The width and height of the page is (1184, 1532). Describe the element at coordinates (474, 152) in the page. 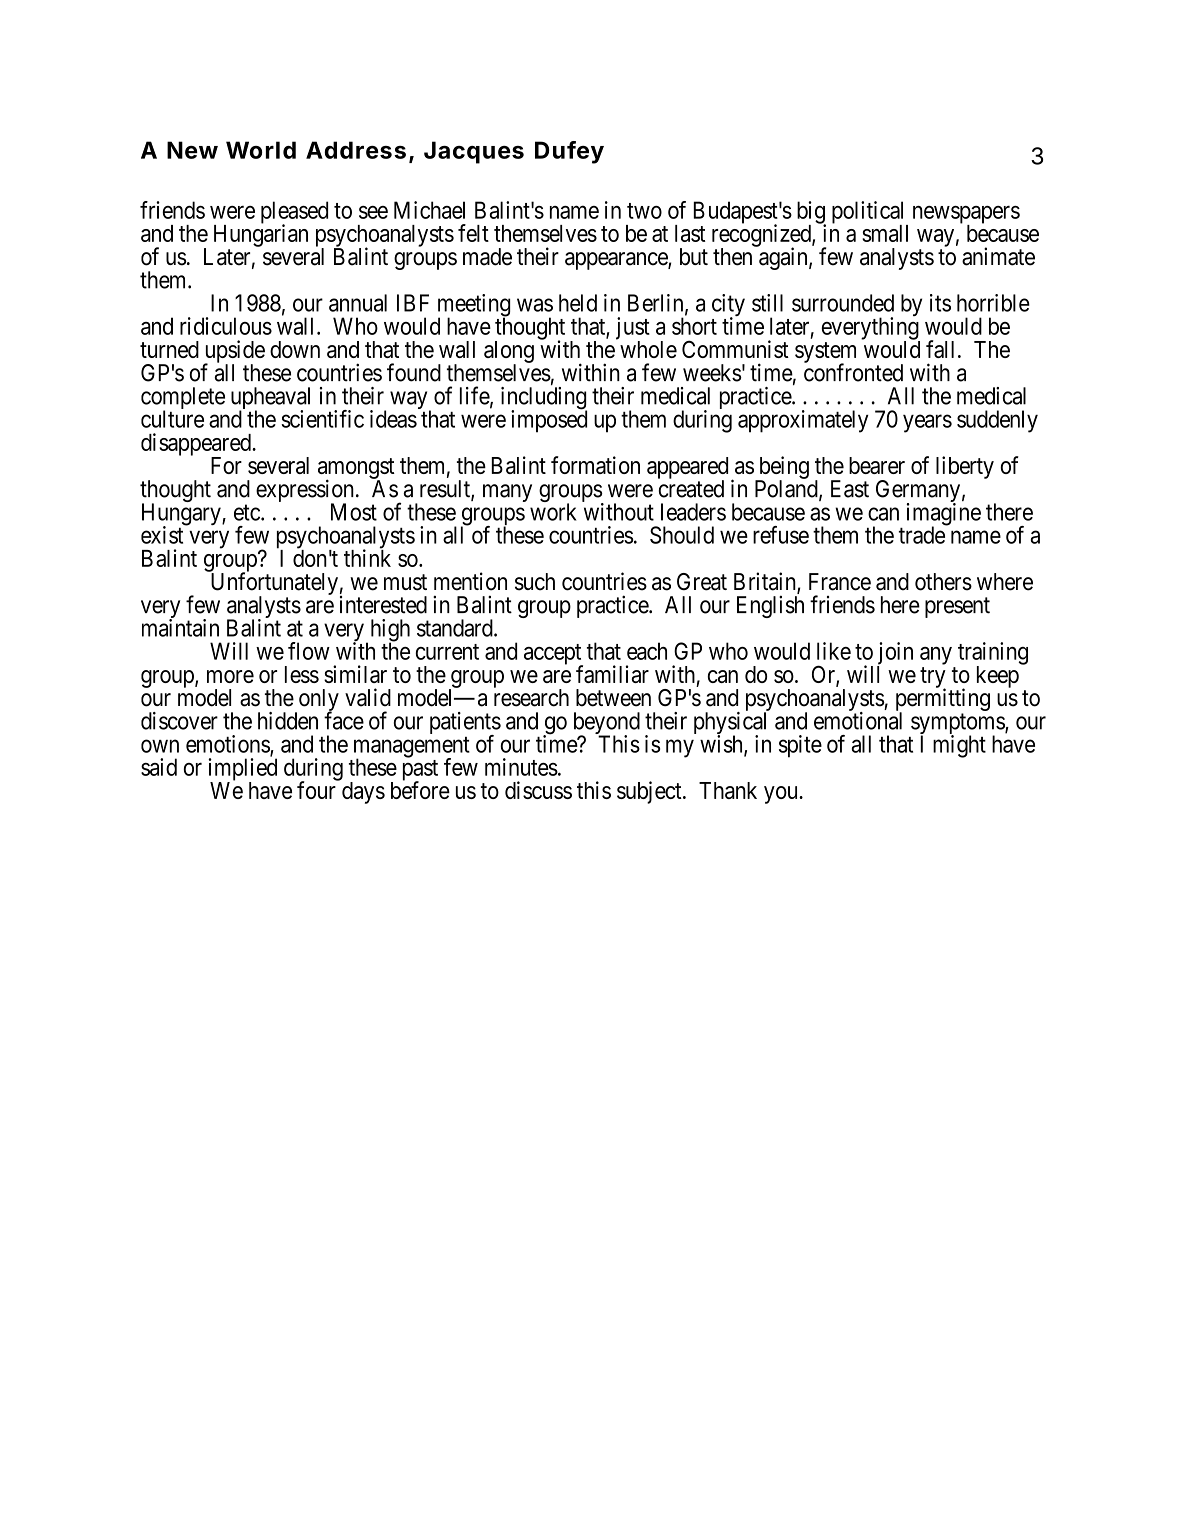

I see `Jacques` at that location.
